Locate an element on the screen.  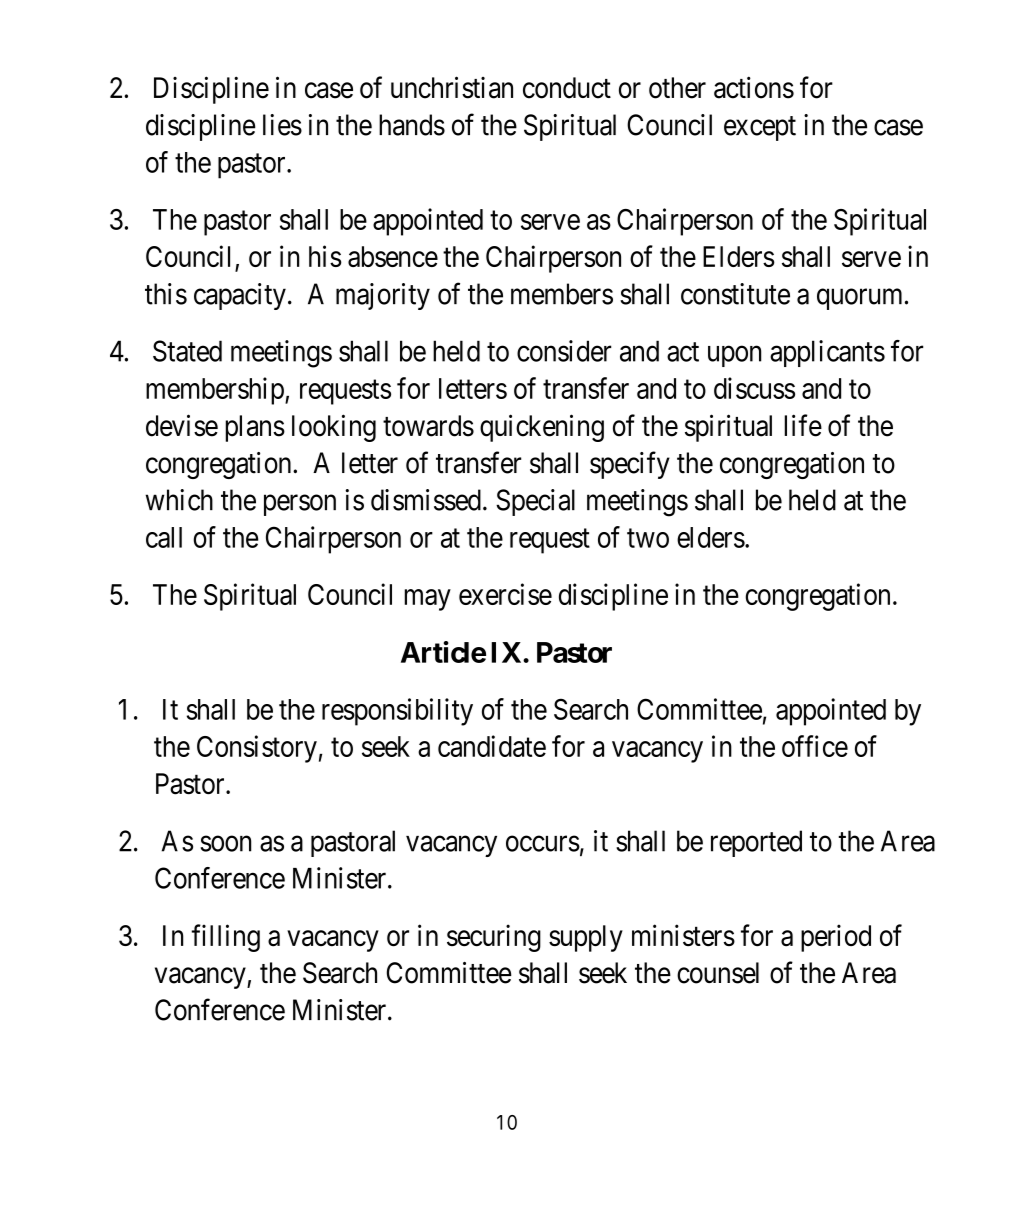
except is located at coordinates (760, 128).
